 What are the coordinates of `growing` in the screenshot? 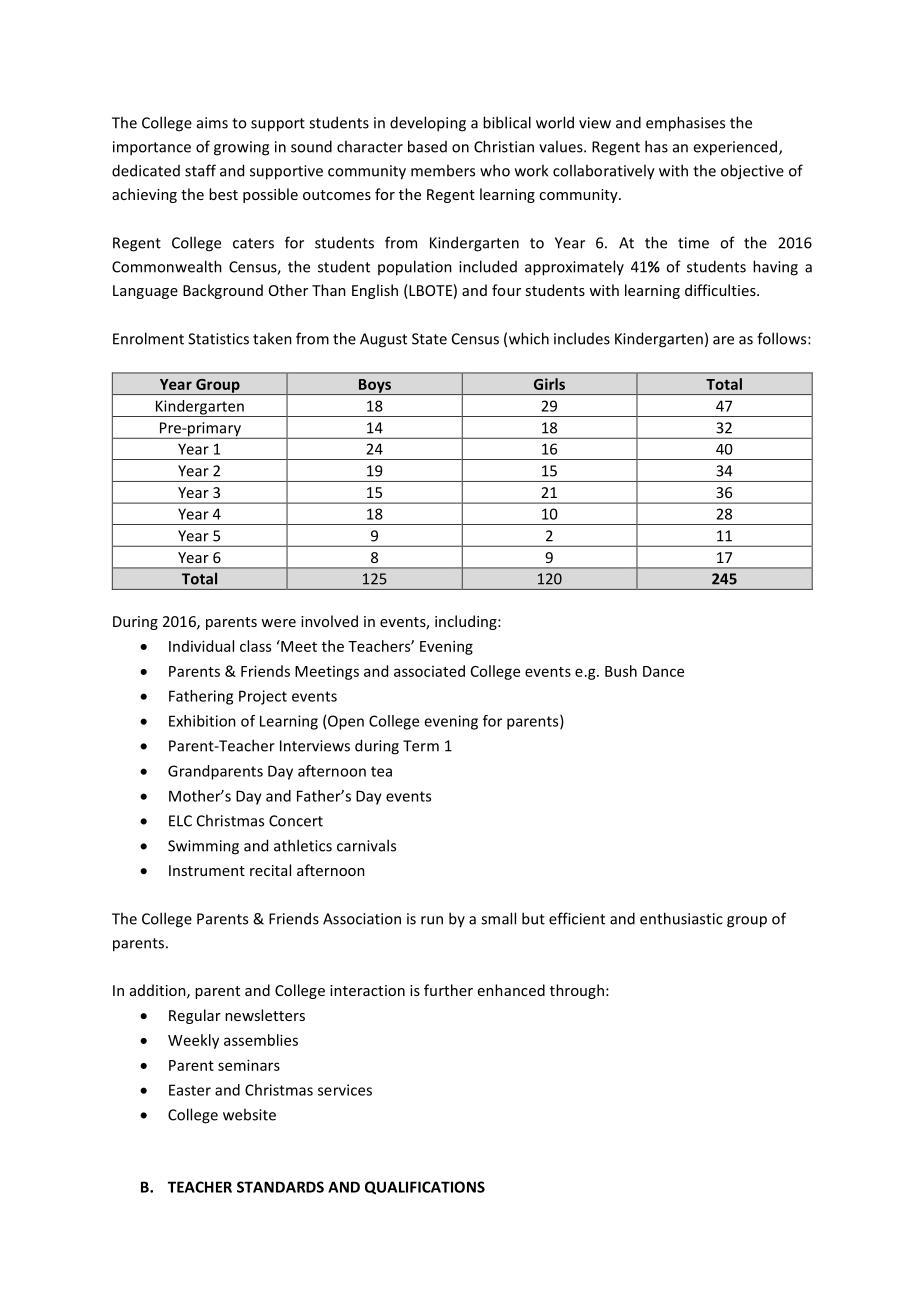 It's located at (241, 148).
